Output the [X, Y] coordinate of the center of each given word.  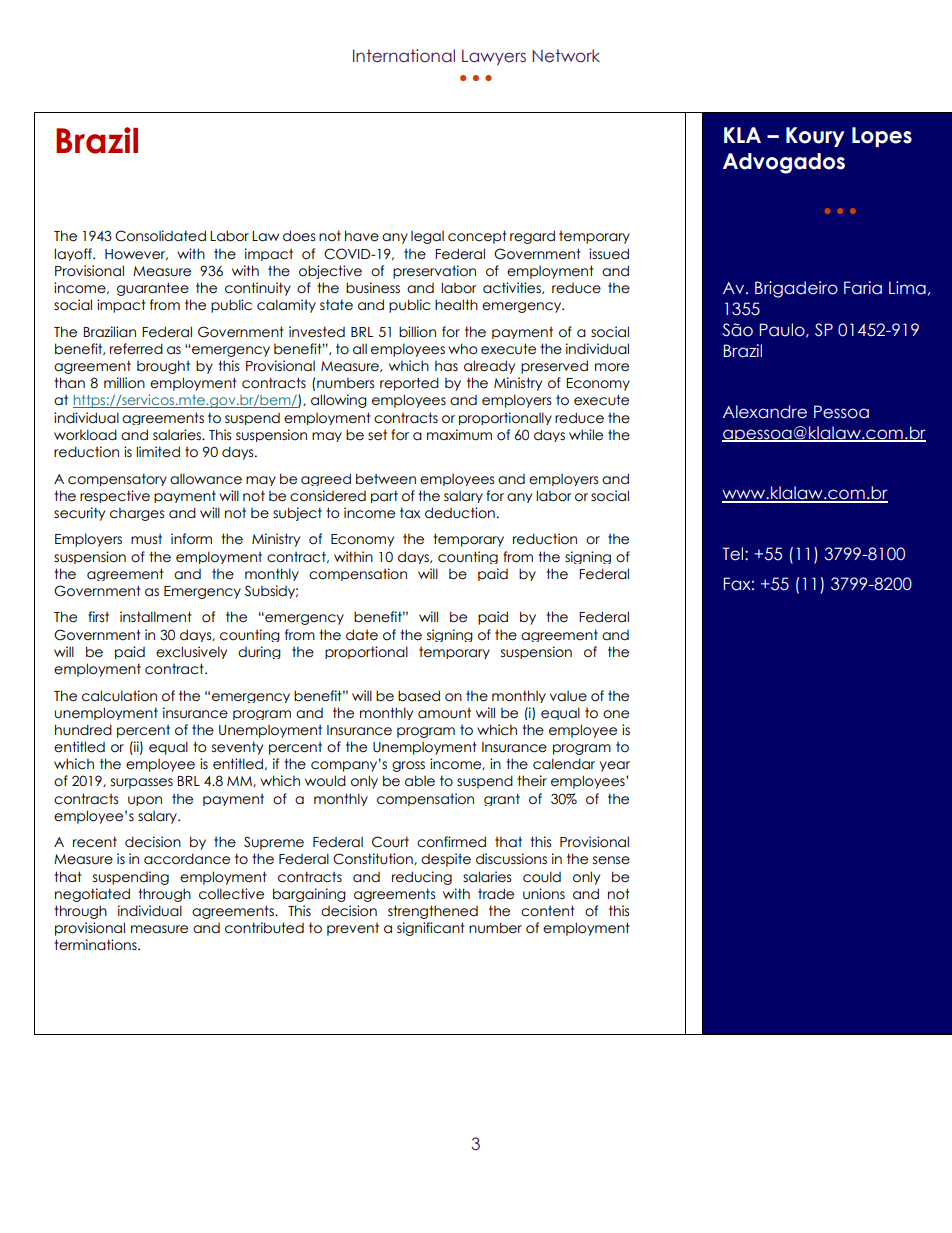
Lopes [882, 137]
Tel [734, 554]
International [404, 56]
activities [513, 288]
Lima [907, 288]
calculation [119, 696]
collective [231, 894]
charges [137, 514]
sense [611, 860]
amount [444, 713]
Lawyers [494, 57]
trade [496, 894]
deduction [460, 513]
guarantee [153, 289]
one [616, 714]
